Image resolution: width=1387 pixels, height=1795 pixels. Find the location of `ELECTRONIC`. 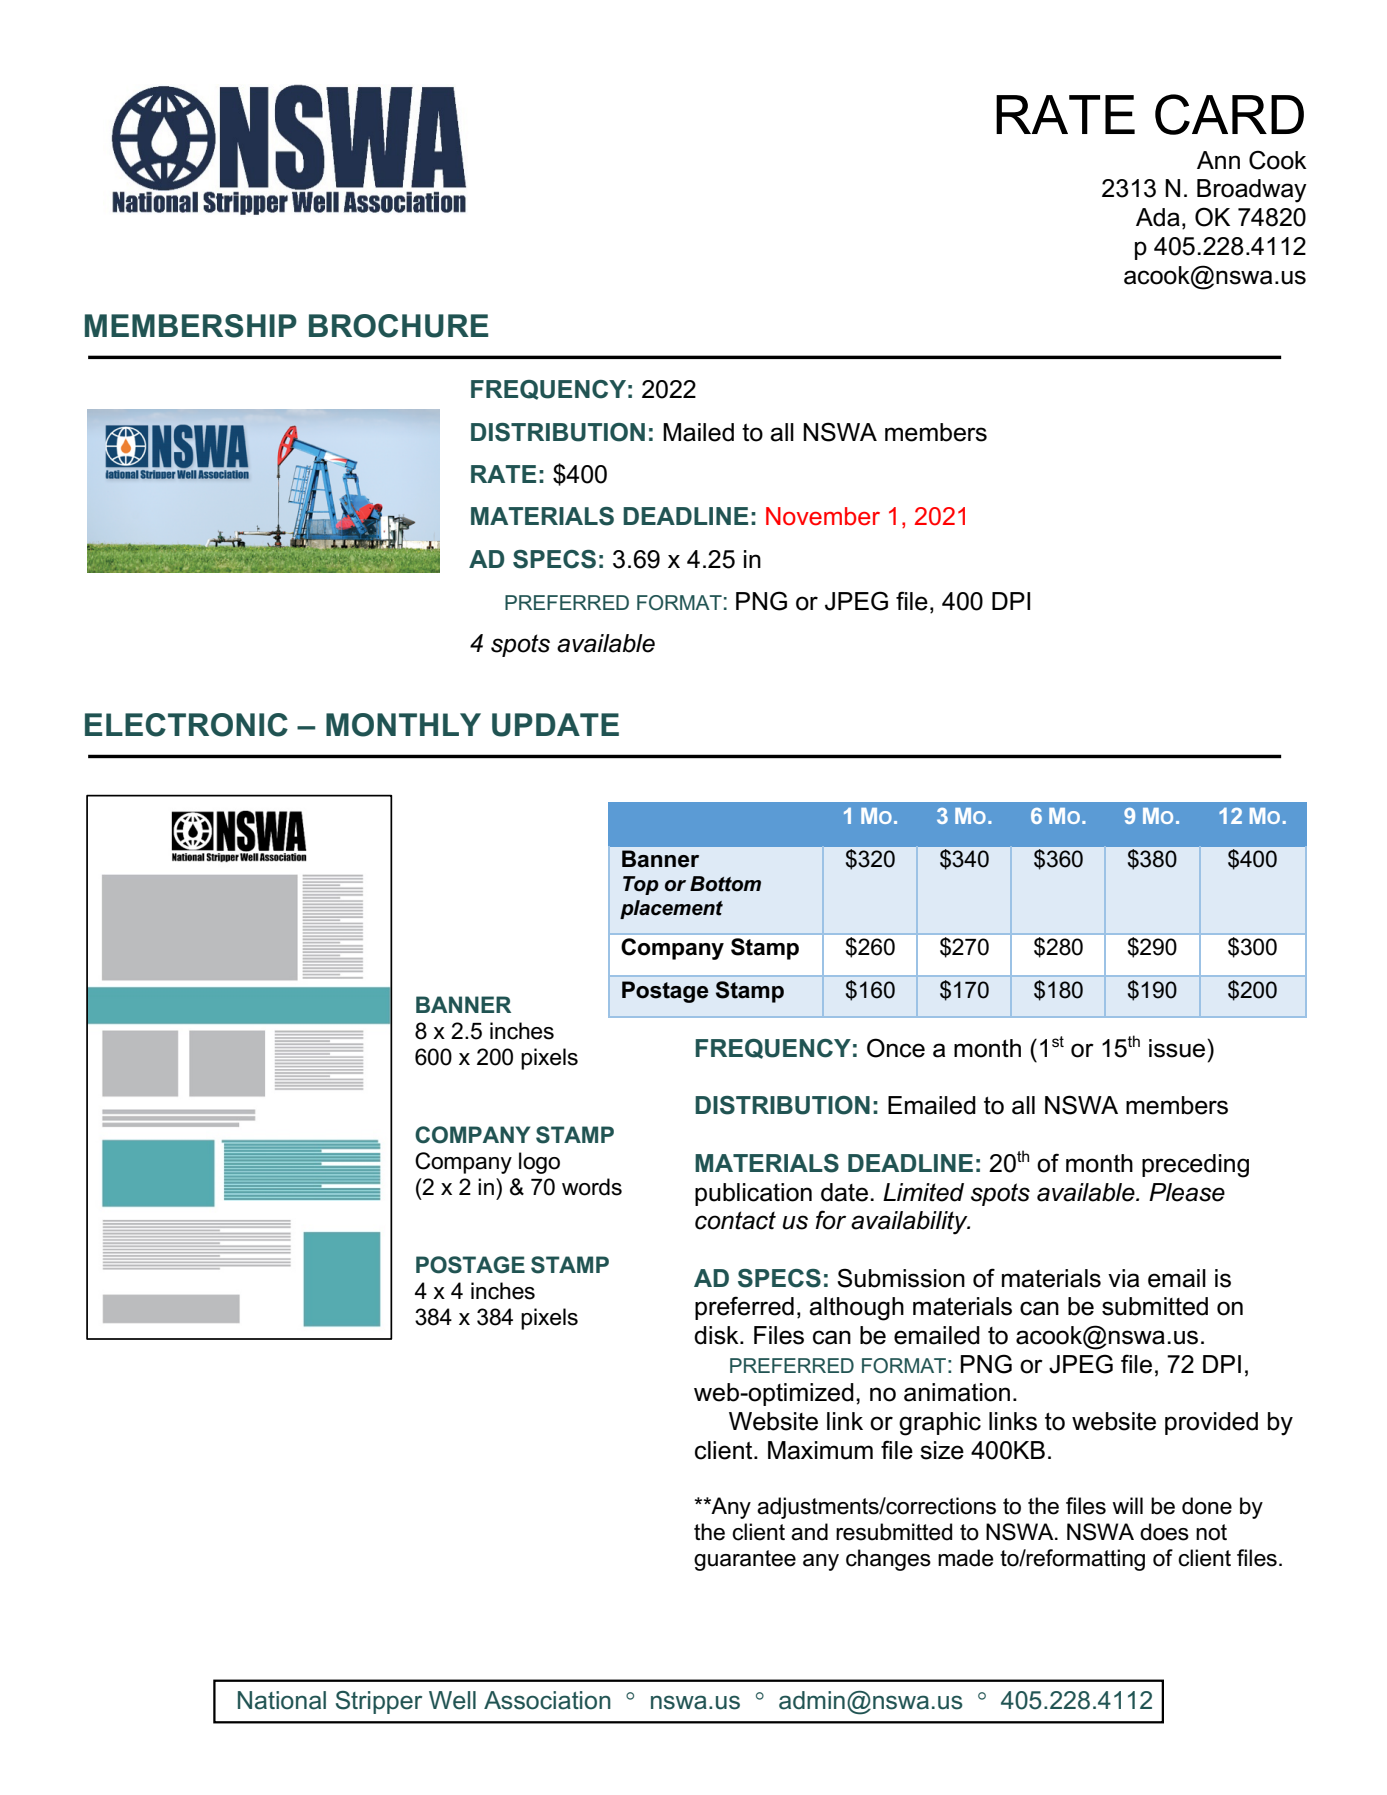

ELECTRONIC is located at coordinates (186, 725).
